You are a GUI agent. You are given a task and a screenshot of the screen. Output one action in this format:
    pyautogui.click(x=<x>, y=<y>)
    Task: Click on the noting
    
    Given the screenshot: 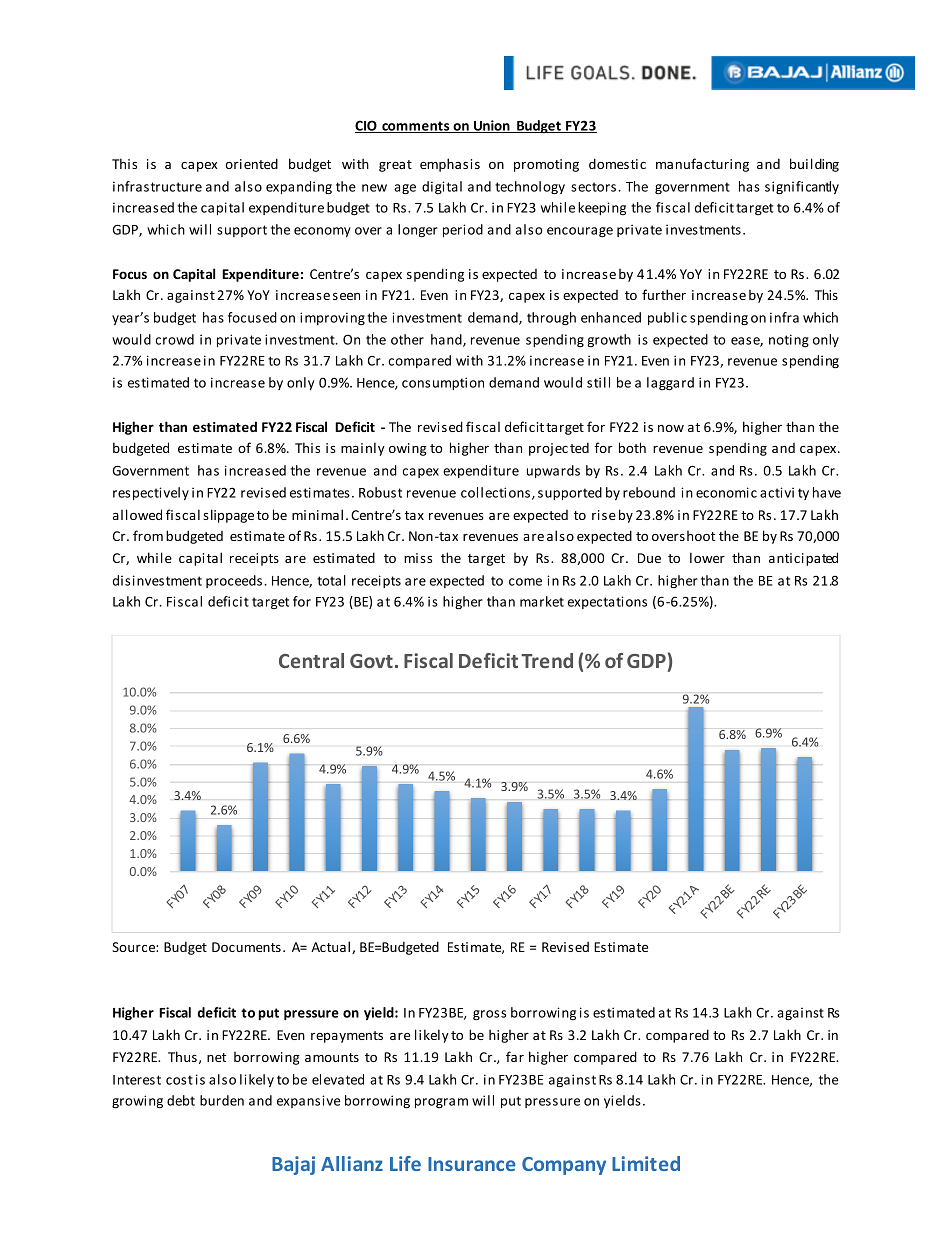 What is the action you would take?
    pyautogui.click(x=789, y=340)
